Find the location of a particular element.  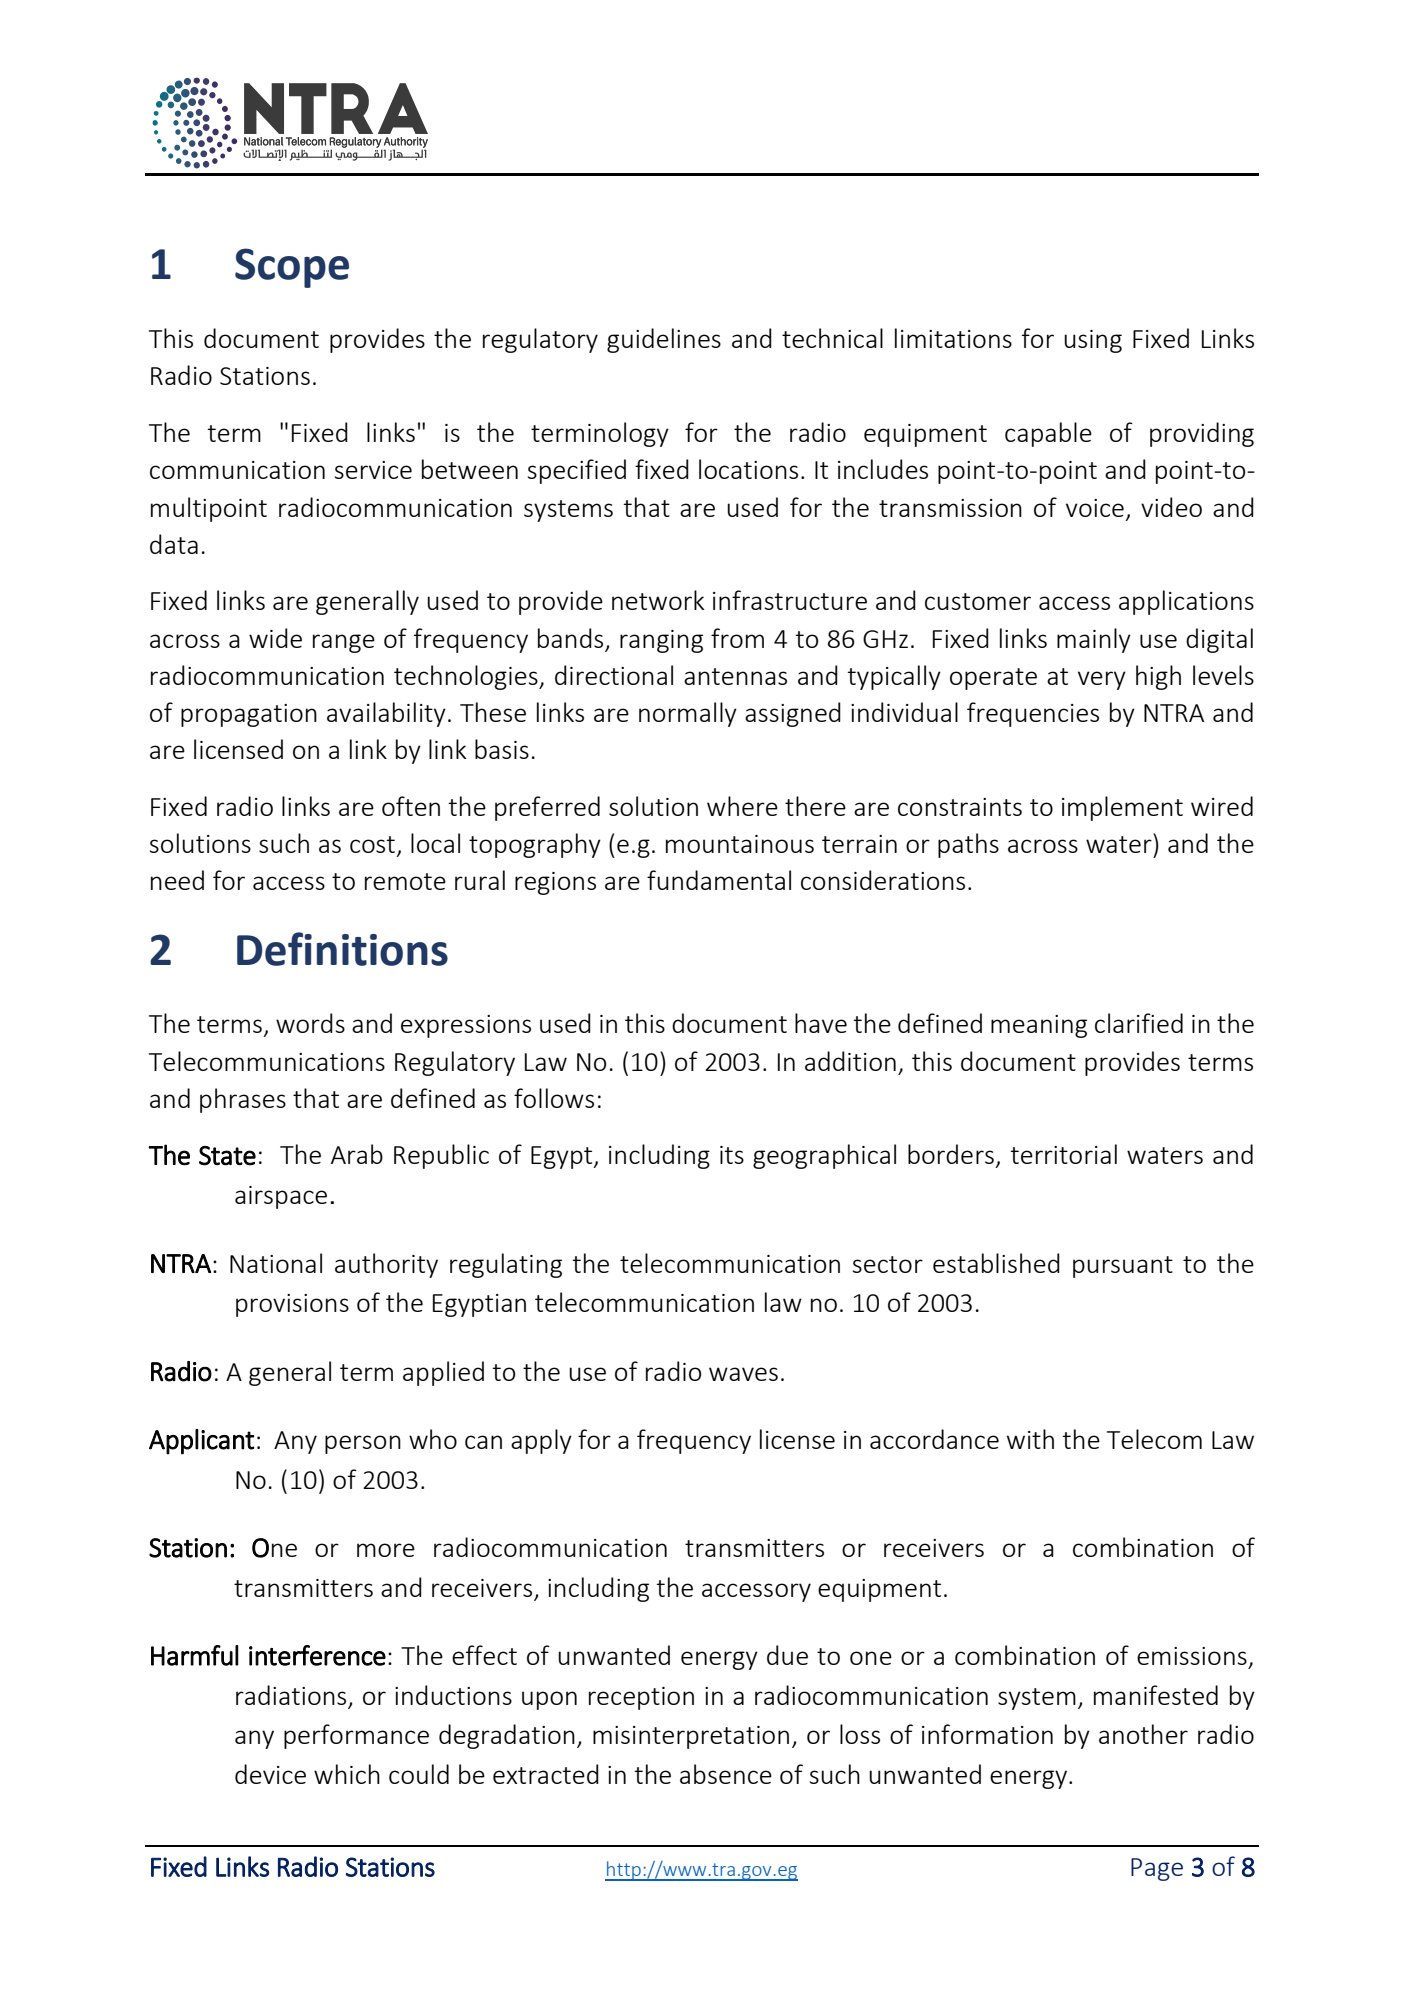

words is located at coordinates (310, 1023).
